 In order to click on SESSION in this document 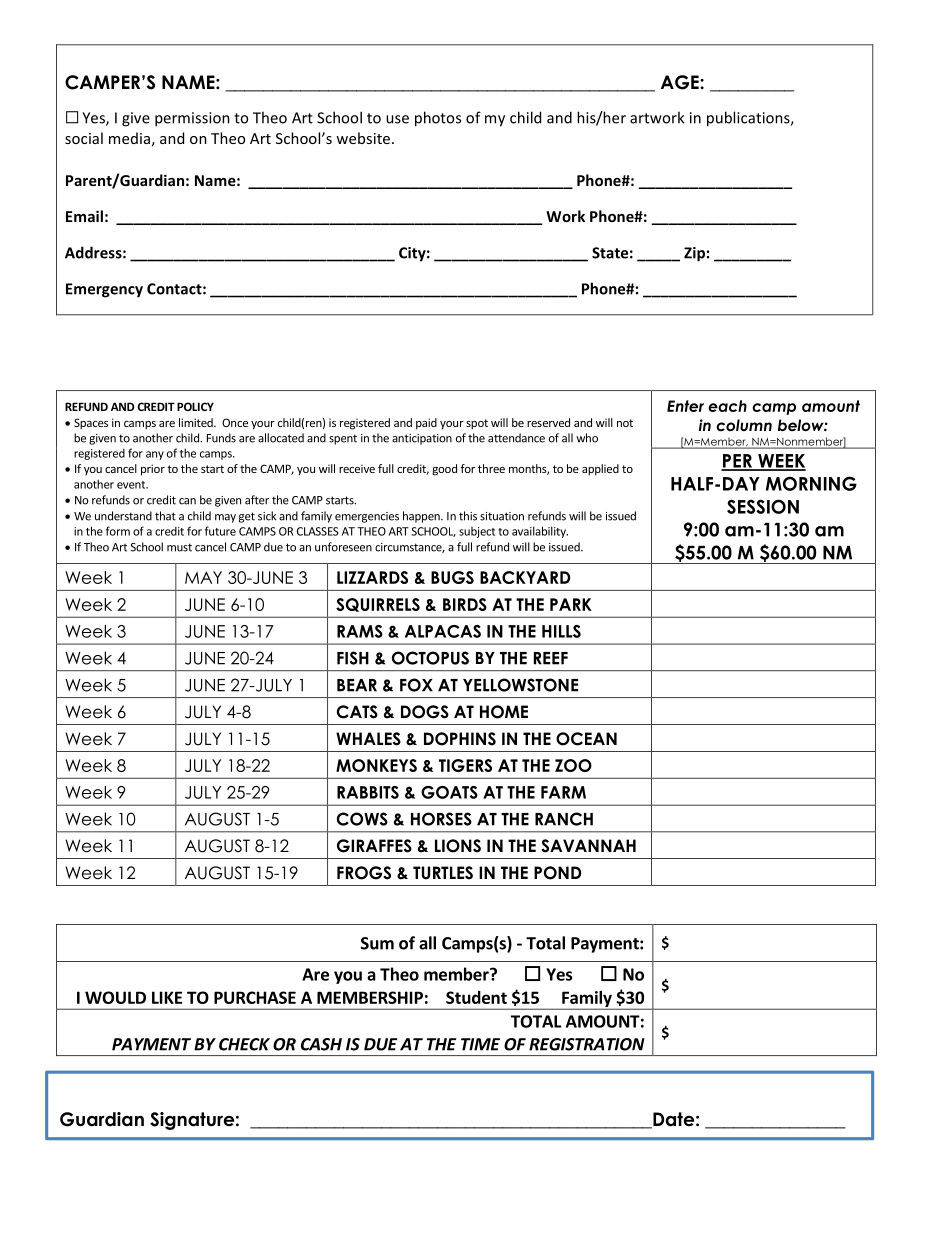, I will do `click(763, 506)`.
